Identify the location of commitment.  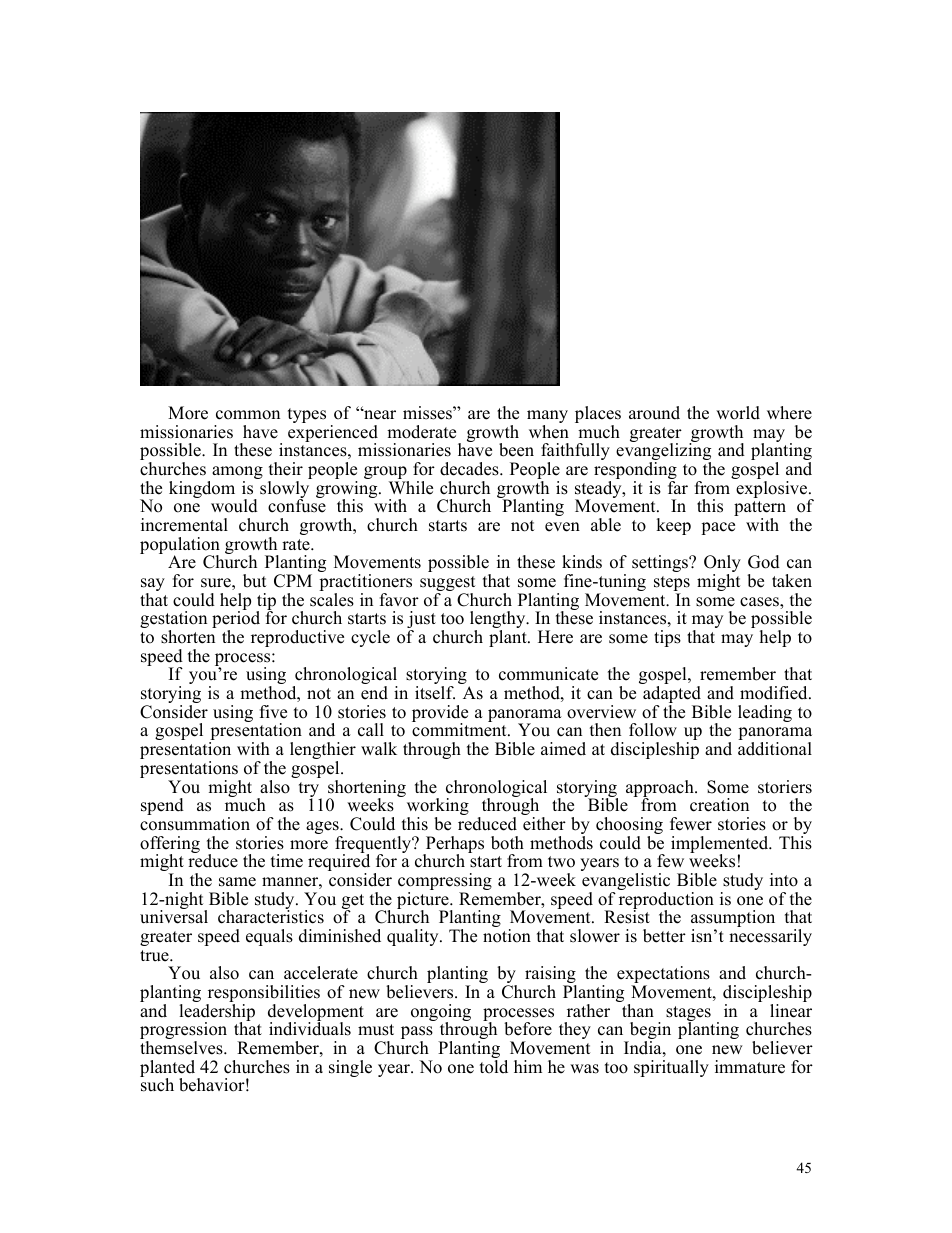
(460, 730).
